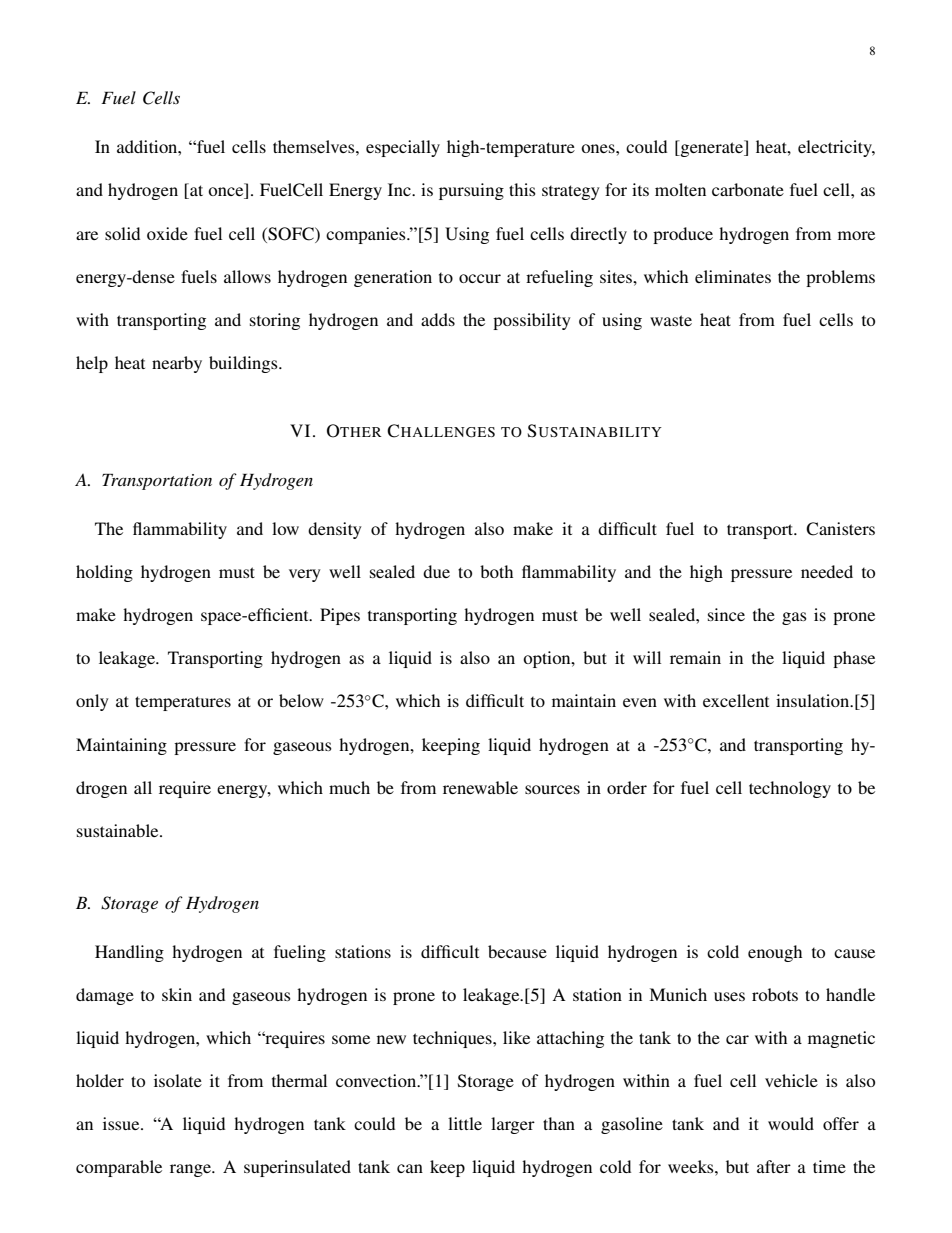  What do you see at coordinates (227, 193) in the image?
I see `once` at bounding box center [227, 193].
